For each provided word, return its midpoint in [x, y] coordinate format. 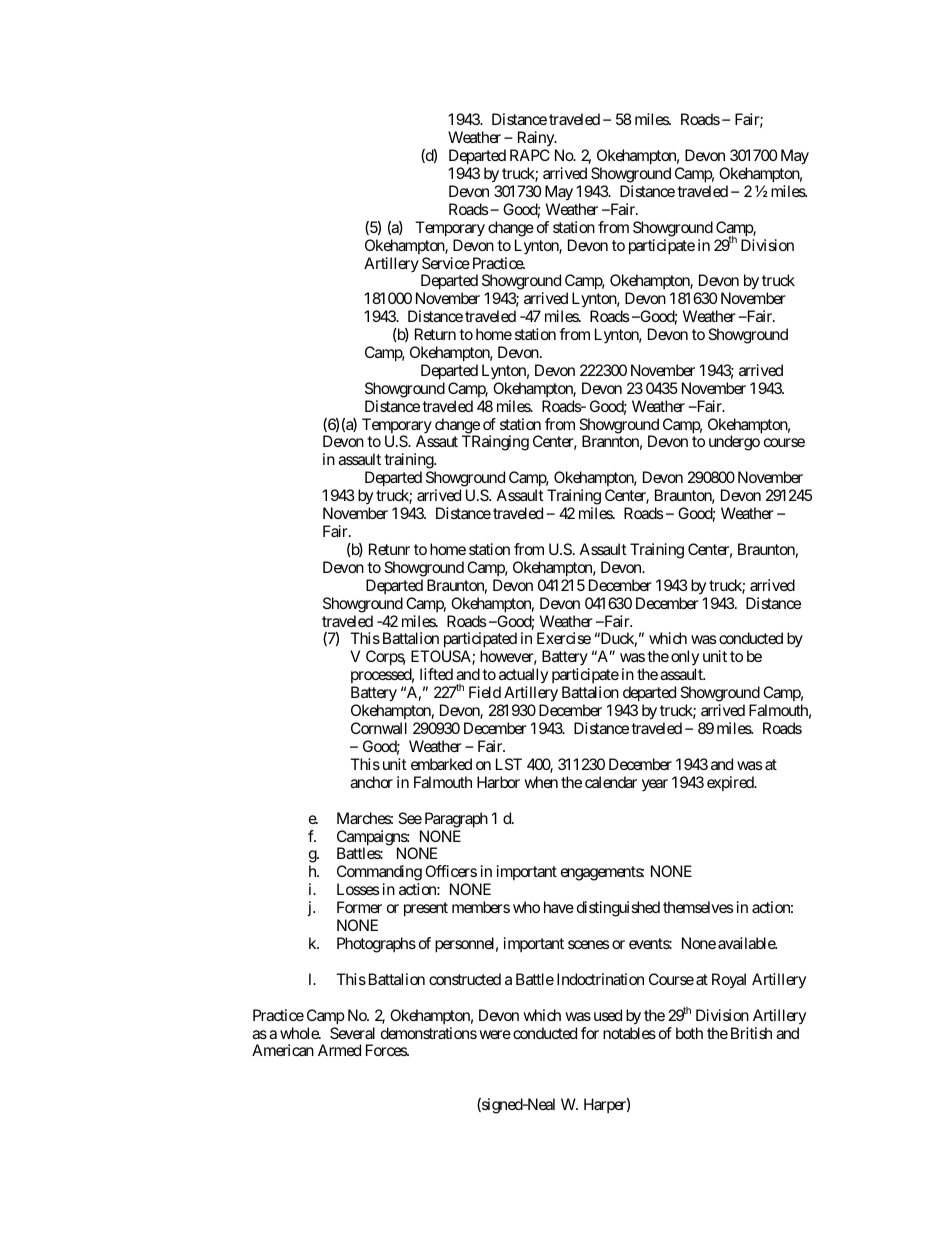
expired [731, 783]
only [685, 659]
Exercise [564, 638]
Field [485, 692]
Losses [358, 889]
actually [523, 677]
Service [446, 263]
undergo [734, 443]
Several [352, 1033]
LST [509, 764]
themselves [698, 907]
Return [435, 334]
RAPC [530, 155]
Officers [451, 871]
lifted [436, 674]
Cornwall [379, 728]
